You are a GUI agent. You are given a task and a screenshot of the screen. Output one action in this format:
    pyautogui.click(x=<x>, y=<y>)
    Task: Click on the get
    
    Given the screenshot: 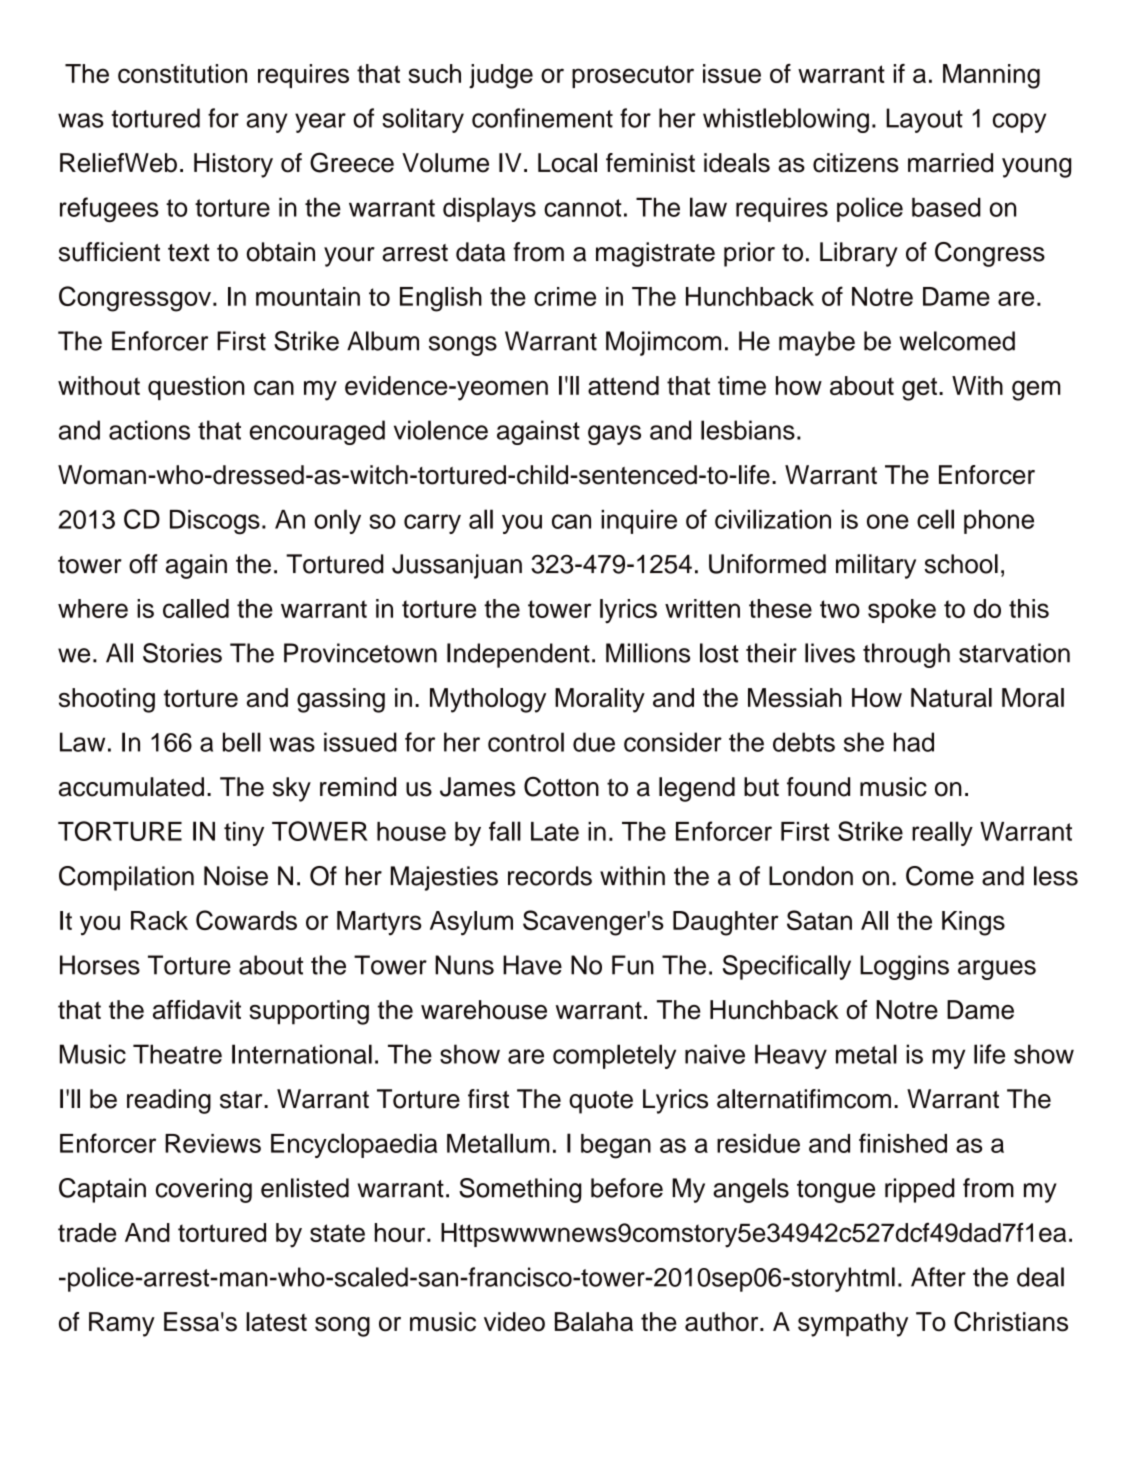 What is the action you would take?
    pyautogui.click(x=919, y=389)
